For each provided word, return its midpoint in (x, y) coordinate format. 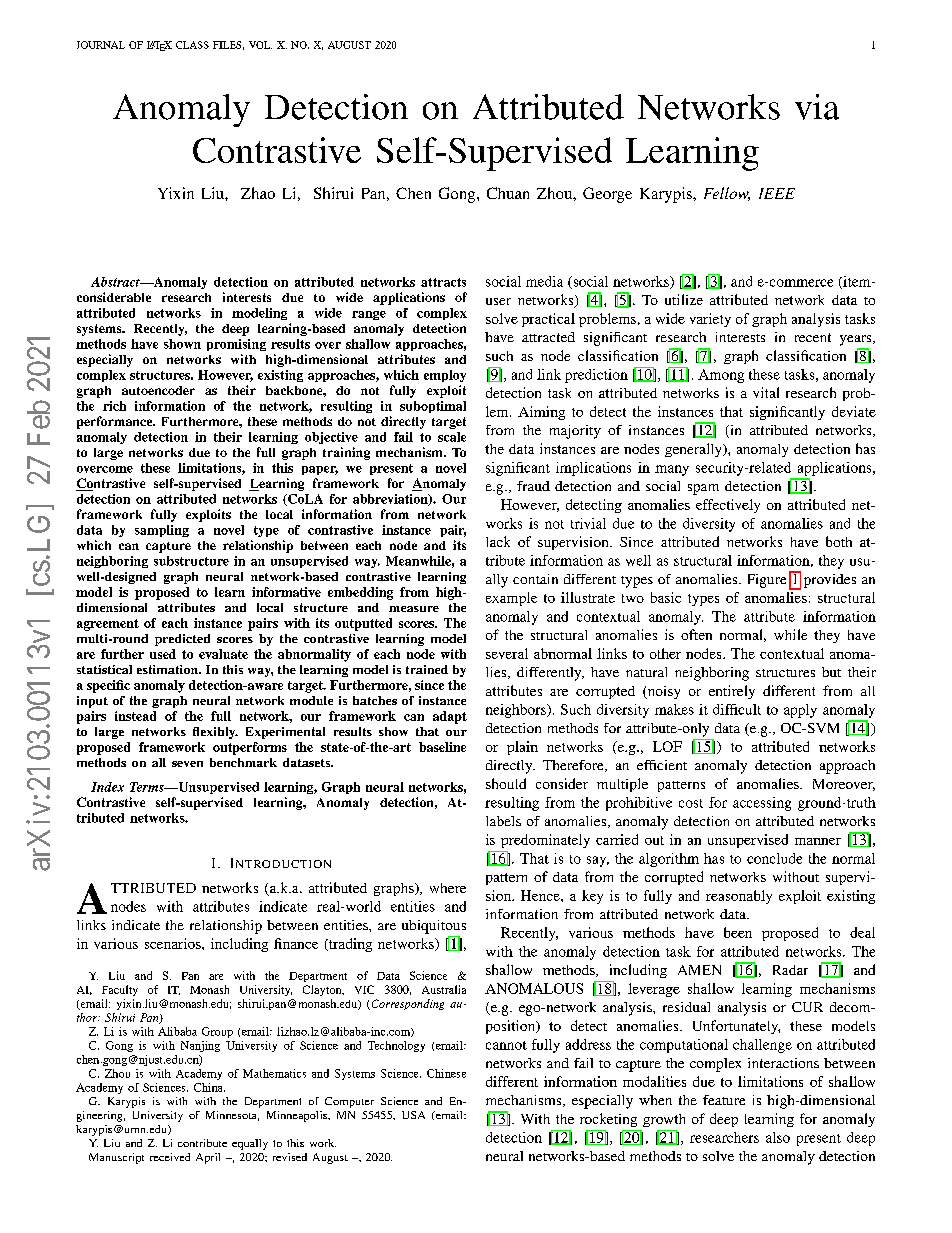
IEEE (777, 193)
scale (452, 437)
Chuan (508, 193)
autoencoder (158, 390)
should (506, 783)
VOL (260, 45)
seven (187, 764)
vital (766, 392)
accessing (762, 804)
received (170, 1157)
